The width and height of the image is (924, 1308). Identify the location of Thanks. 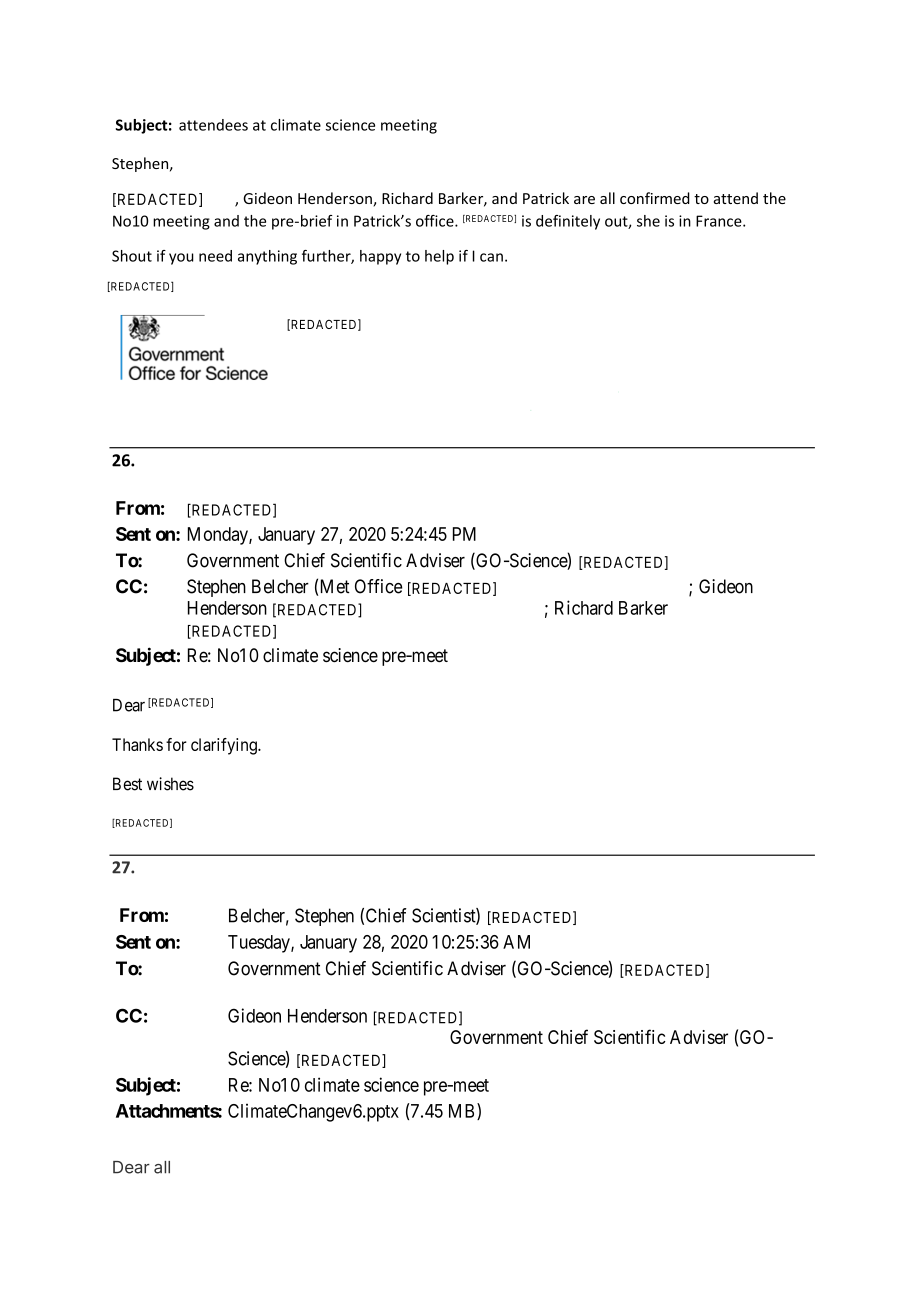
(137, 744).
